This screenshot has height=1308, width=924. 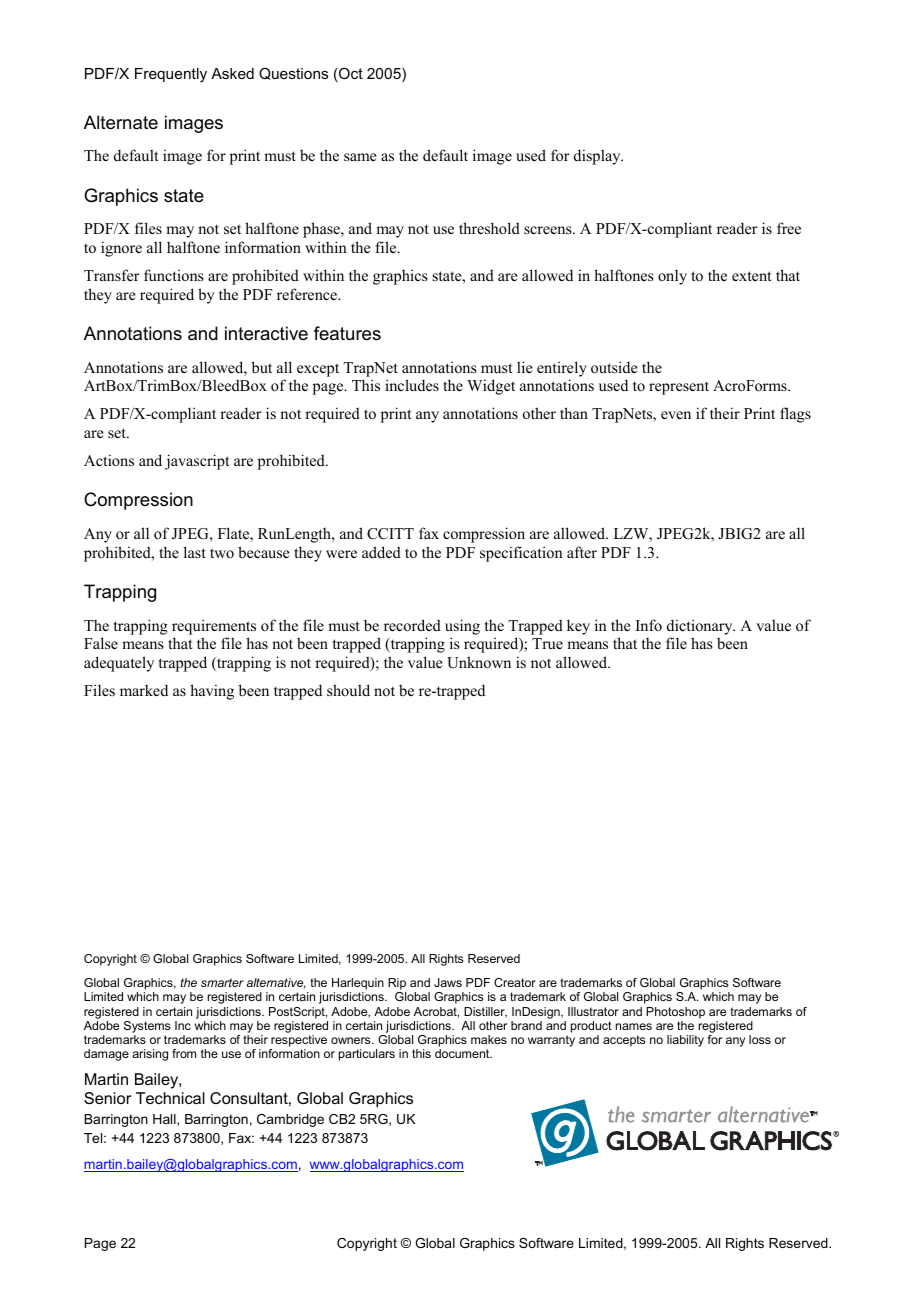 I want to click on Frequently, so click(x=171, y=75).
